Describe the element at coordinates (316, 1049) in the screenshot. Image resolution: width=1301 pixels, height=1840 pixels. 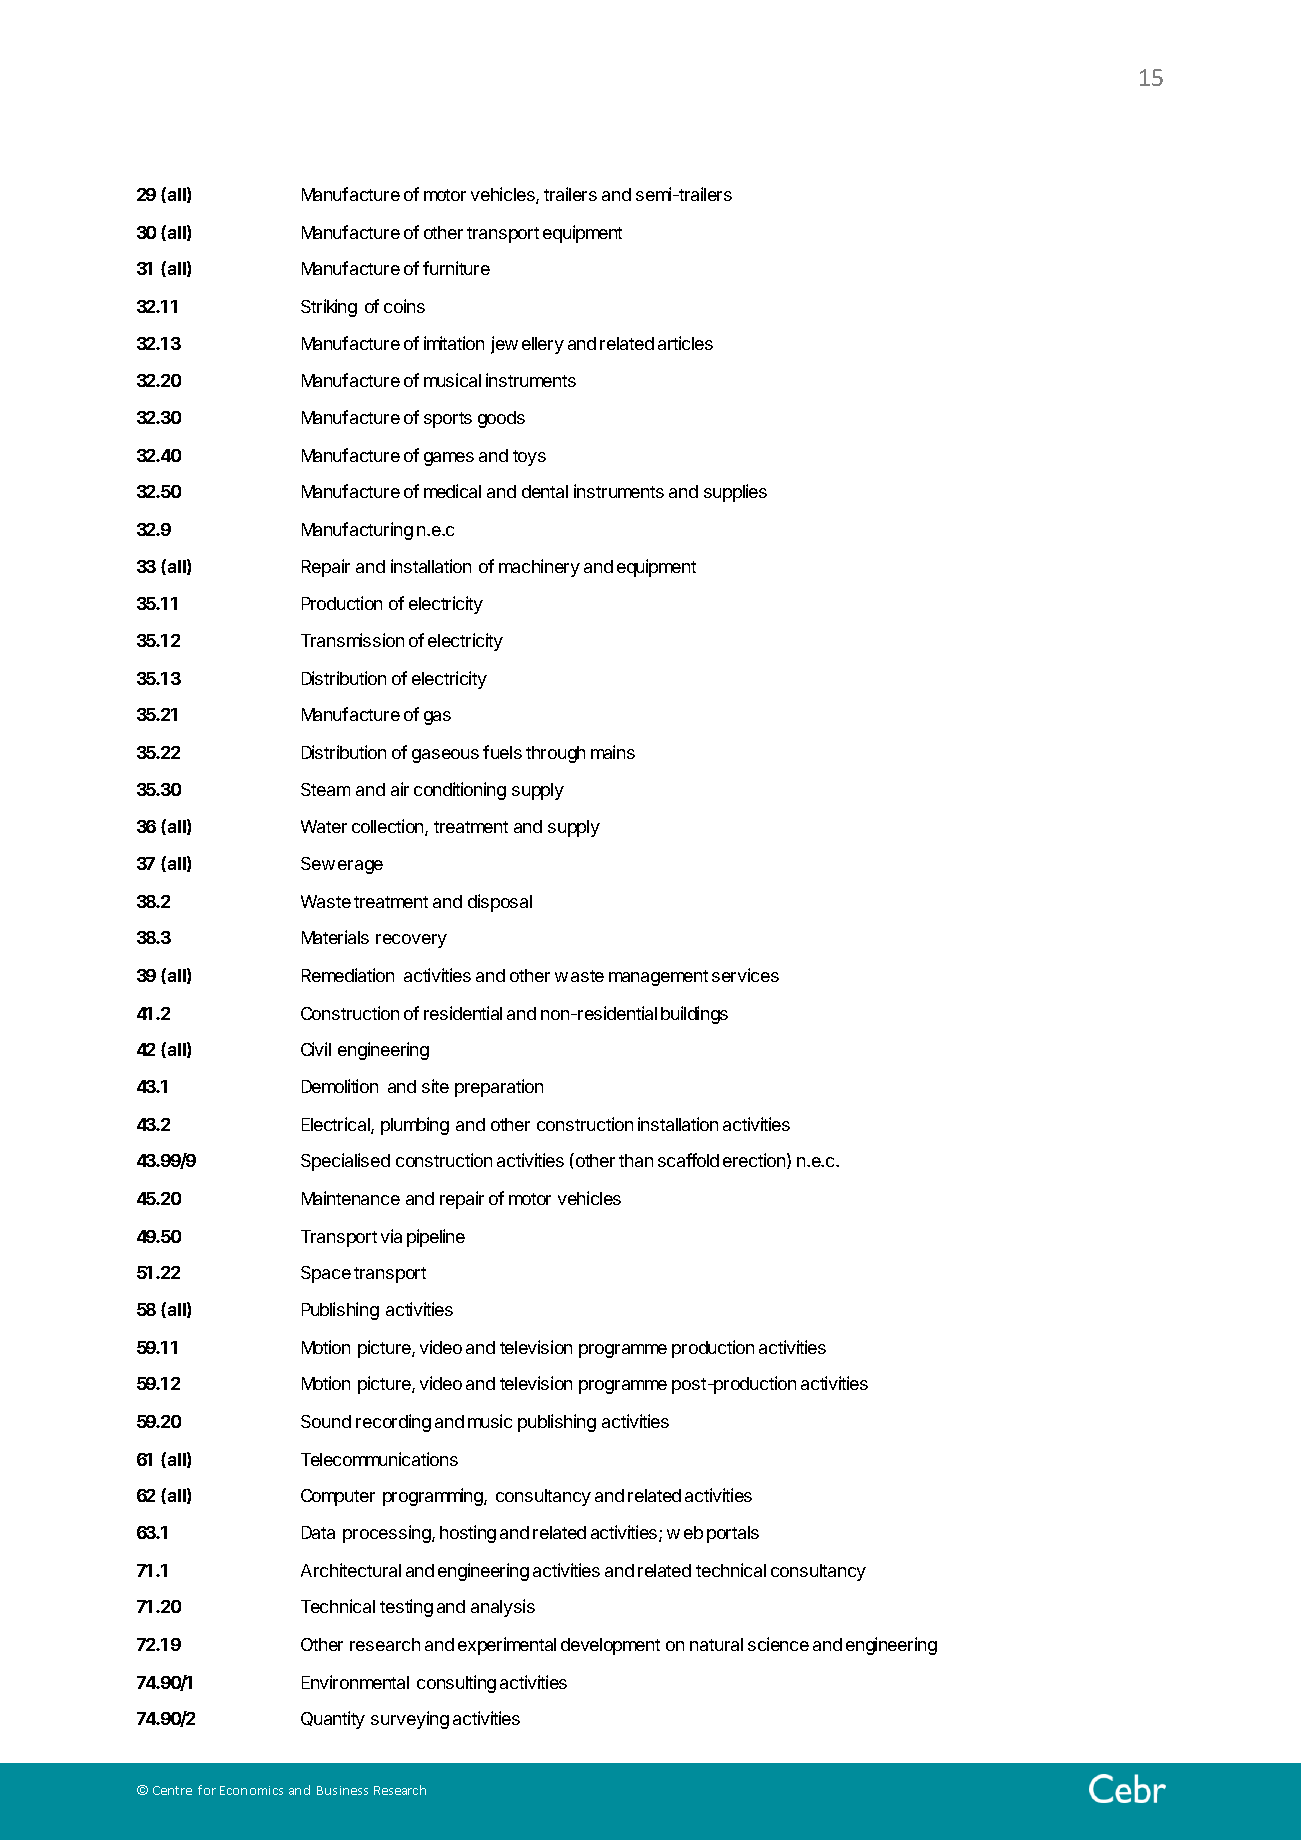
I see `Civil` at that location.
